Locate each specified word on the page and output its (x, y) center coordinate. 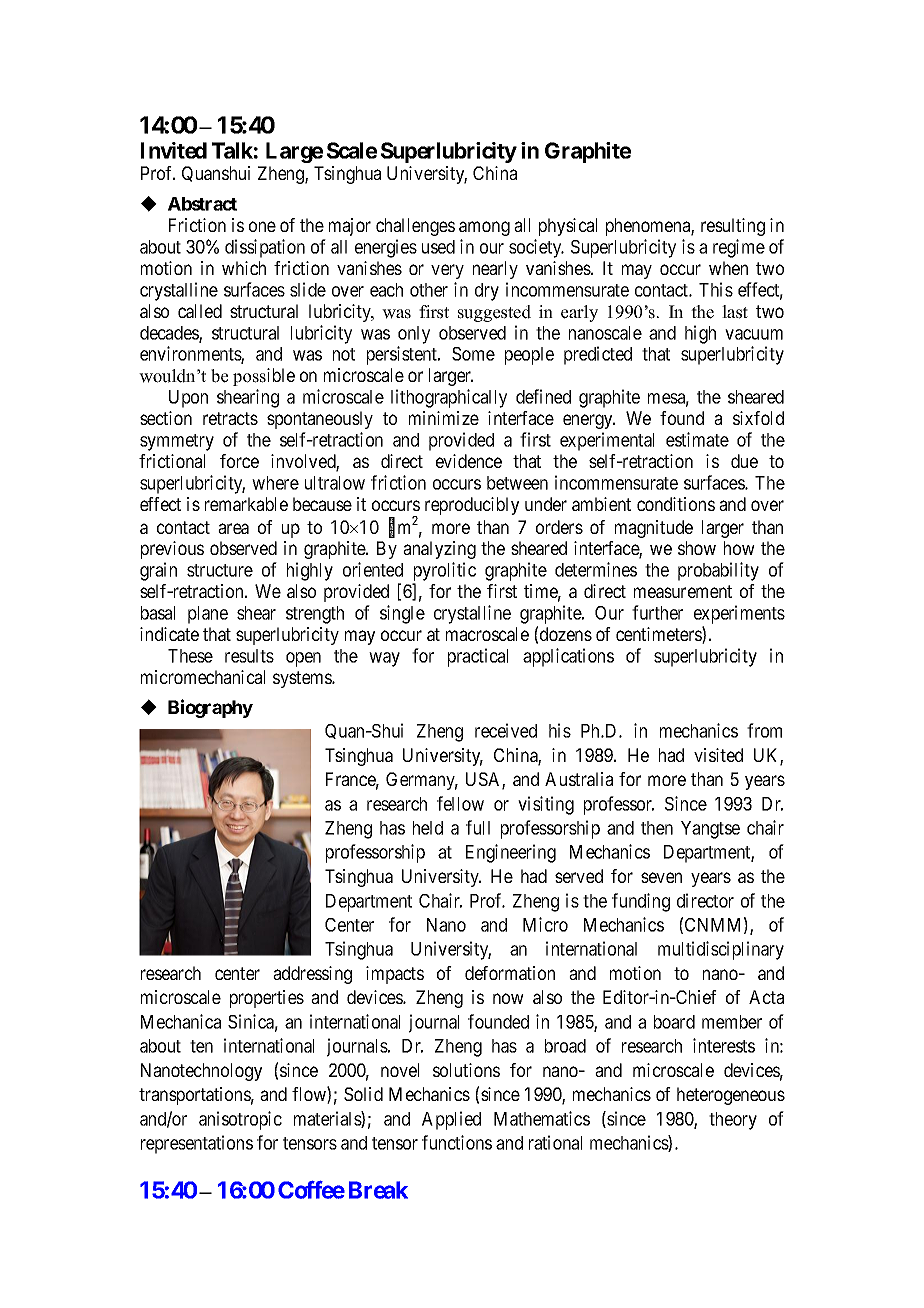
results (249, 656)
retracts (230, 418)
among (484, 228)
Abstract (202, 204)
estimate (697, 439)
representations (197, 1144)
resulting (733, 227)
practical (478, 657)
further (657, 612)
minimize (444, 418)
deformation (510, 973)
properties (267, 999)
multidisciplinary (721, 950)
